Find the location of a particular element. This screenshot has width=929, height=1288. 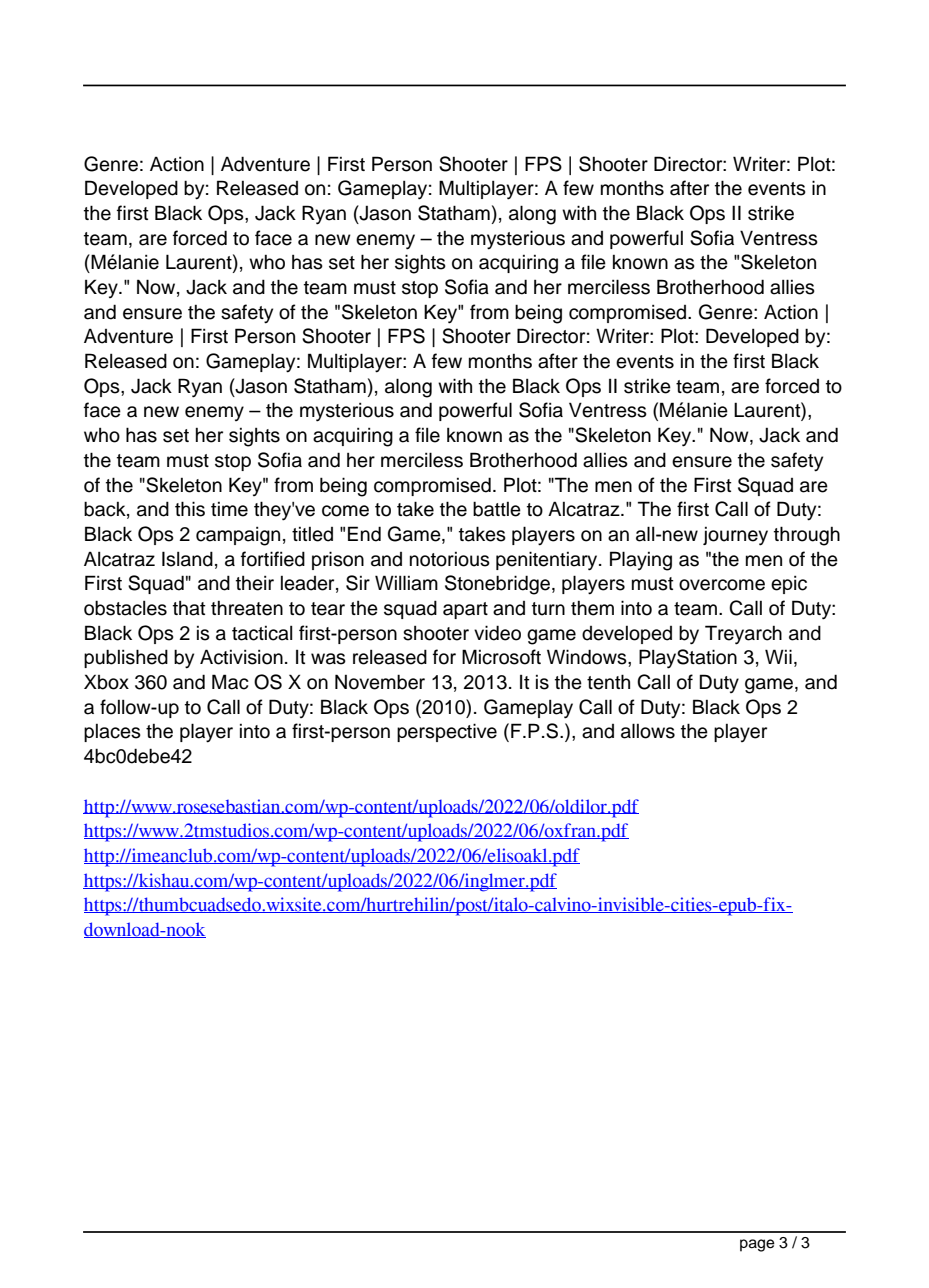

page is located at coordinates (757, 1245).
